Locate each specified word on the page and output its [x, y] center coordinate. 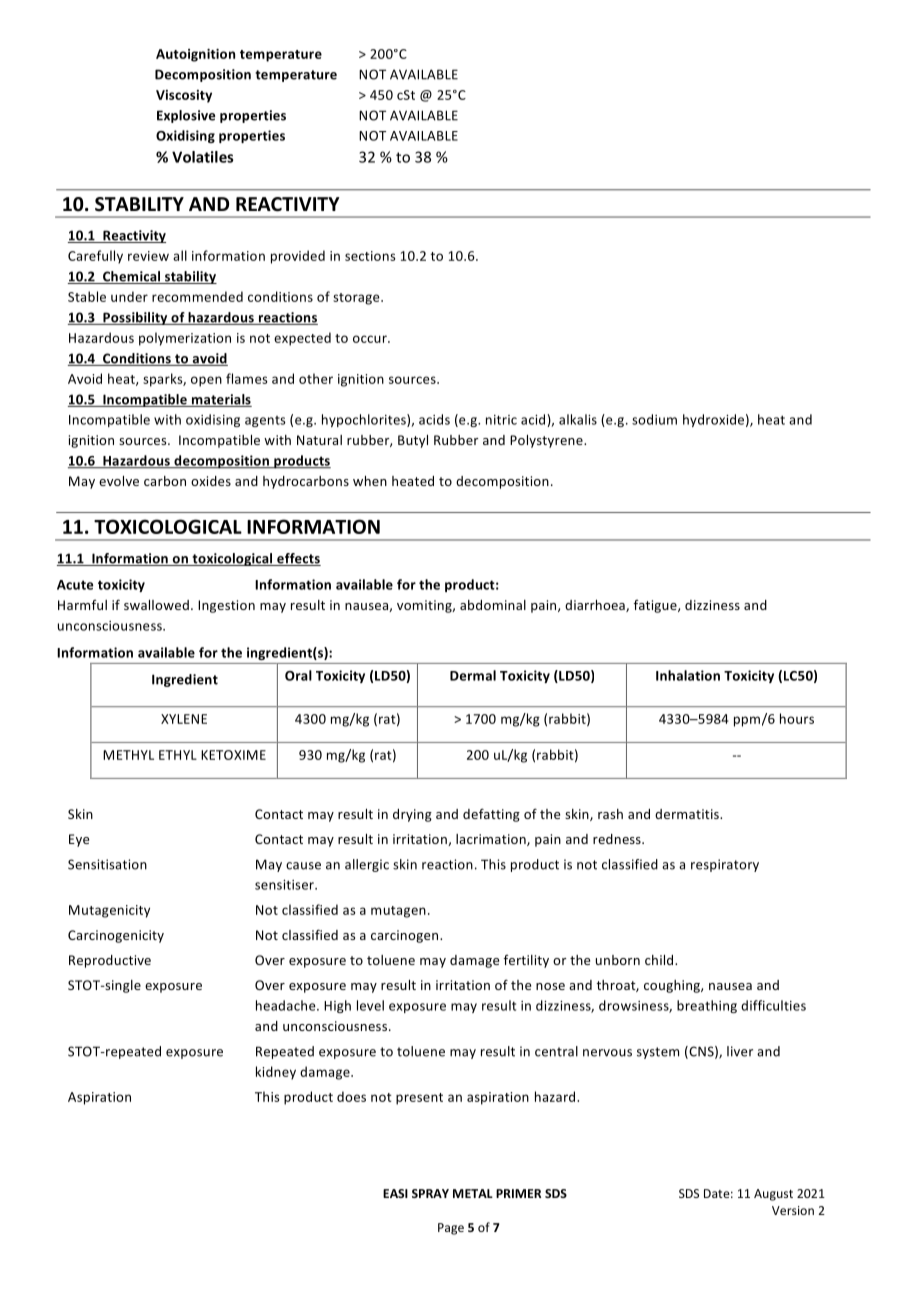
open [206, 381]
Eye [79, 840]
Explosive [186, 116]
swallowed [156, 605]
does [351, 1096]
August [773, 1195]
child [660, 960]
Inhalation [688, 675]
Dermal [473, 675]
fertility [526, 961]
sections [370, 256]
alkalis [578, 419]
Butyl [413, 441]
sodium [654, 419]
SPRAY [430, 1193]
